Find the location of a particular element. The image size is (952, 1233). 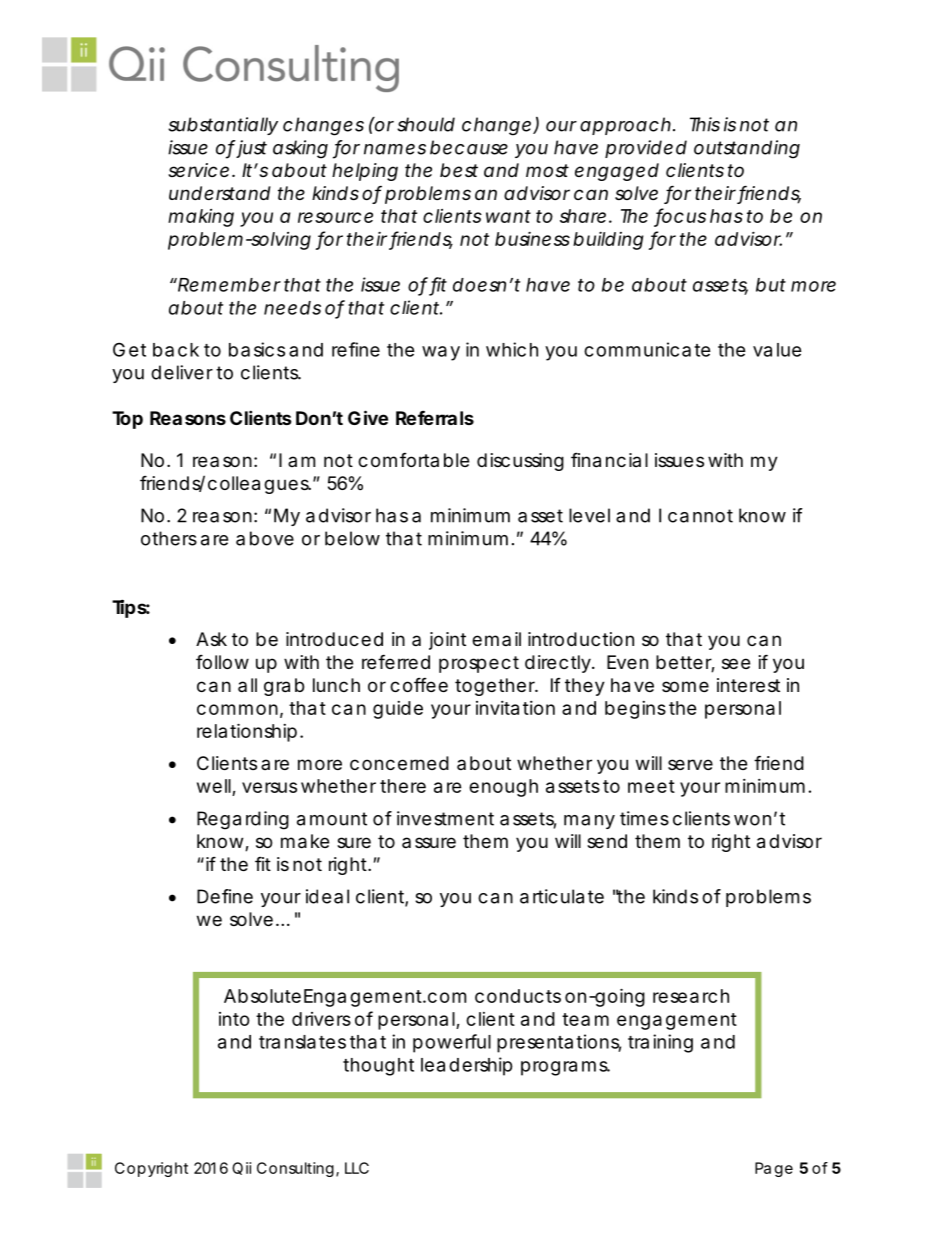

This is located at coordinates (705, 124).
